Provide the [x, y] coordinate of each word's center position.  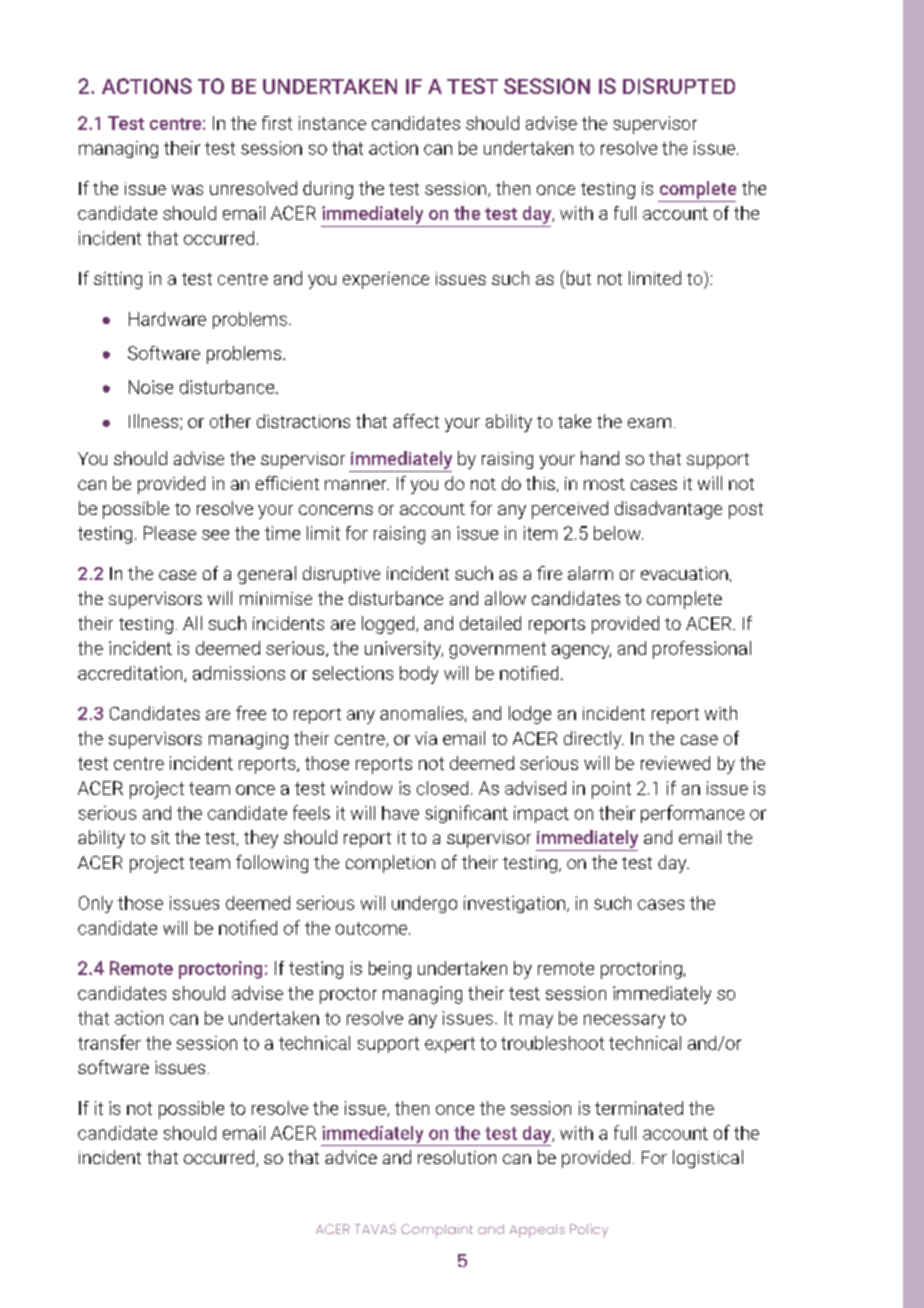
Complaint [437, 1231]
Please [170, 533]
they [261, 839]
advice [351, 1157]
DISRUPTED [679, 86]
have [400, 813]
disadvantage [668, 510]
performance [692, 814]
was [187, 190]
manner [357, 485]
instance [332, 123]
